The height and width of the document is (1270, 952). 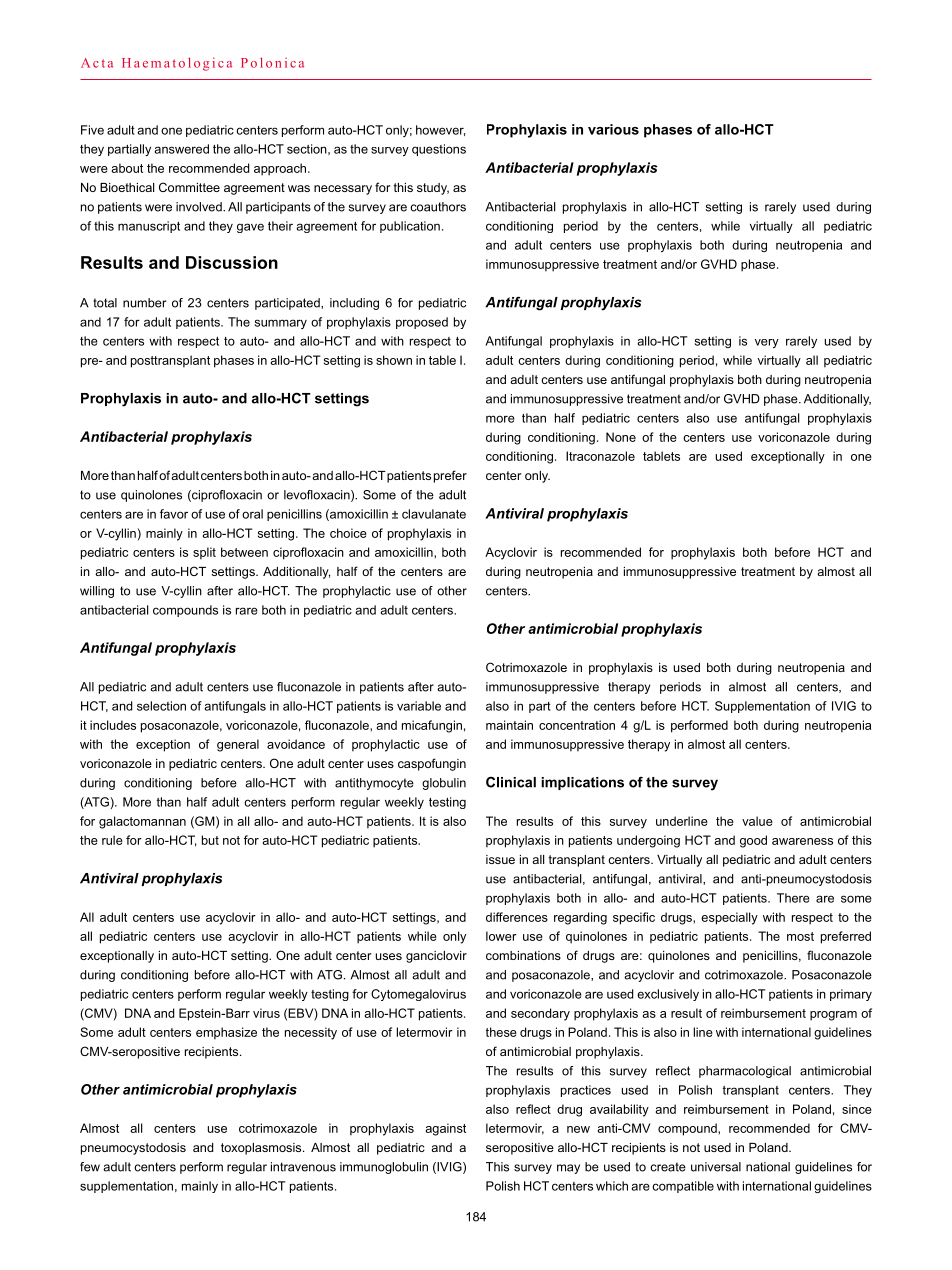 What do you see at coordinates (262, 1149) in the document?
I see `toxoplasmosis` at bounding box center [262, 1149].
